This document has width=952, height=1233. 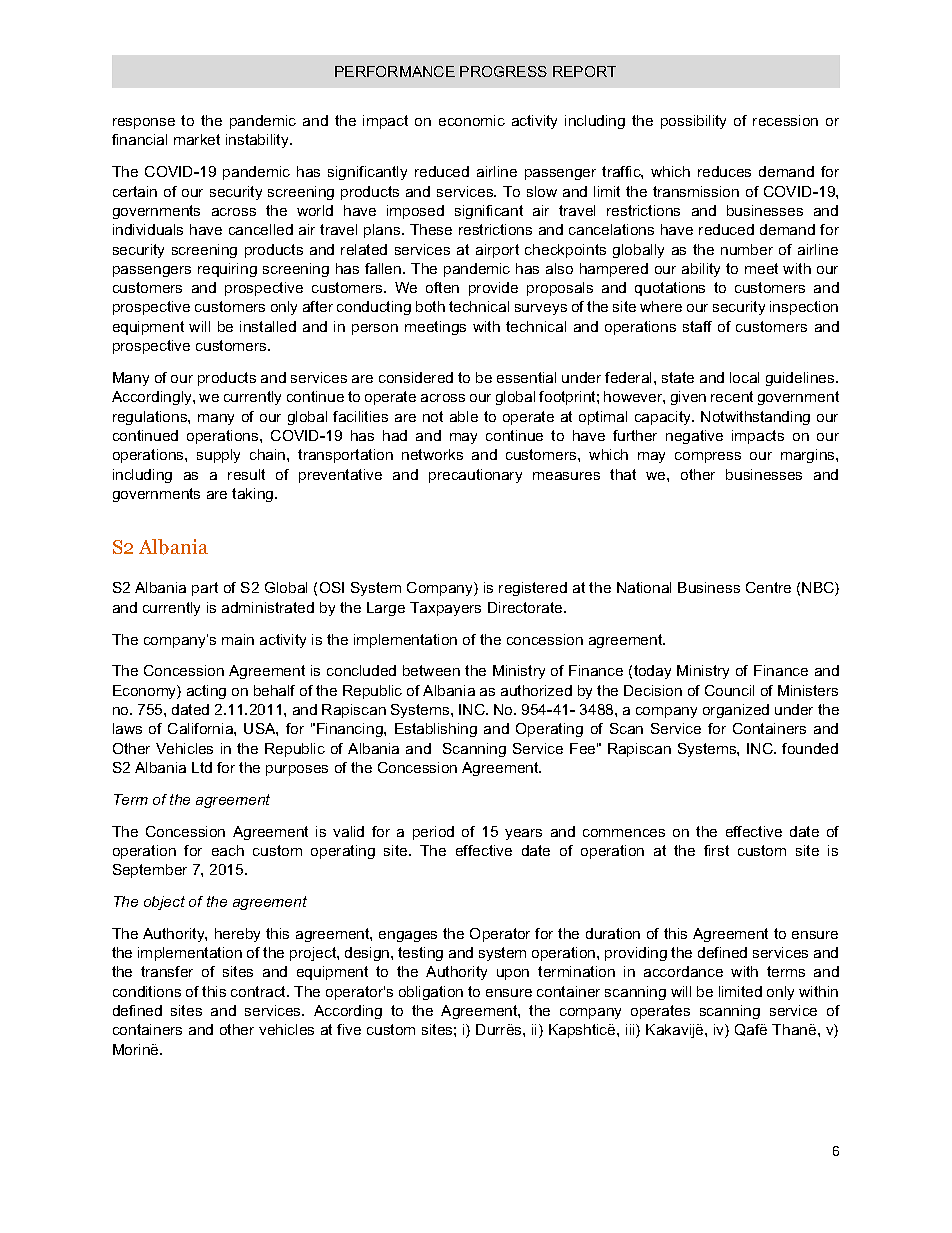 I want to click on able, so click(x=464, y=416).
